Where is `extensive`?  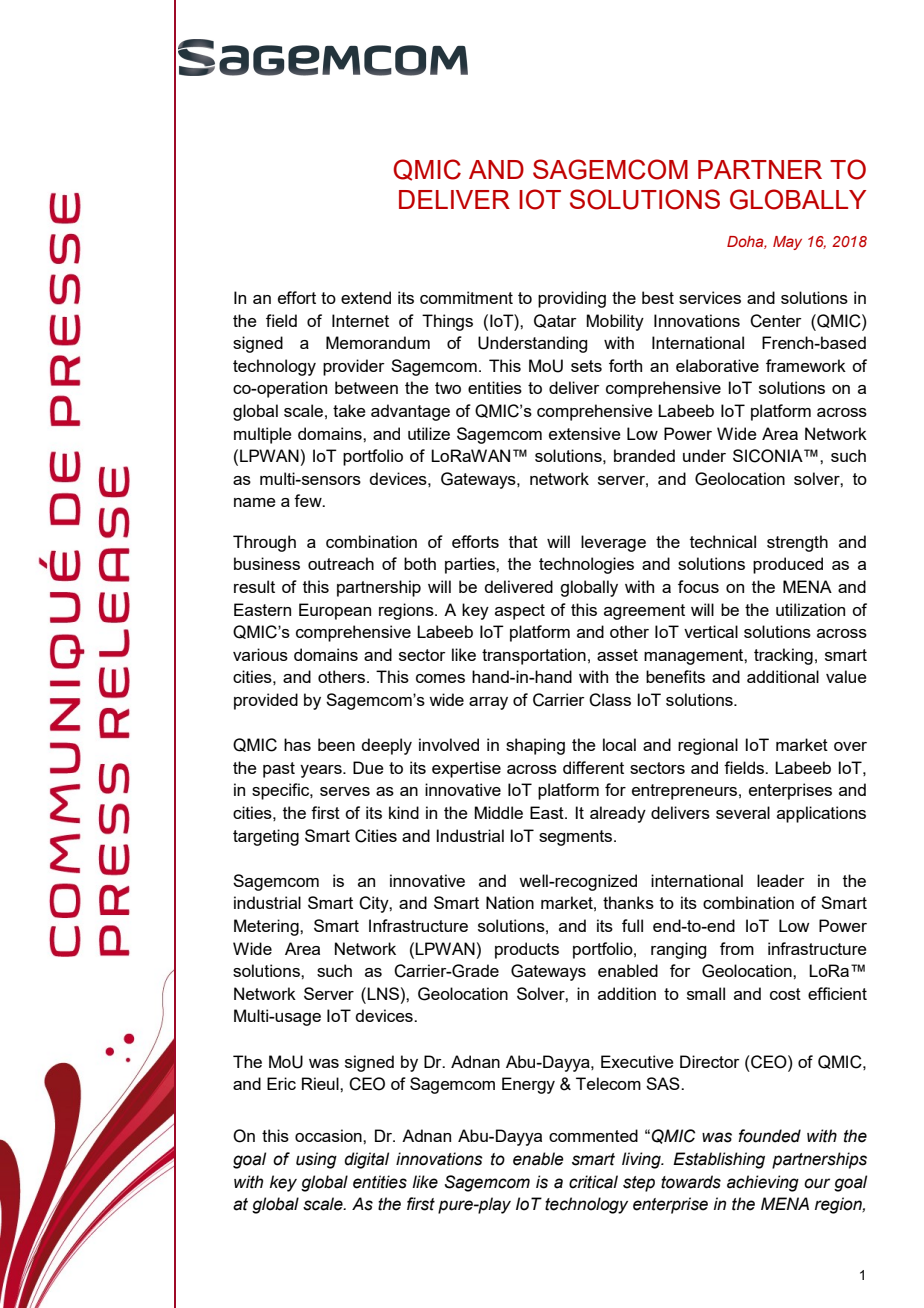
extensive is located at coordinates (585, 433).
